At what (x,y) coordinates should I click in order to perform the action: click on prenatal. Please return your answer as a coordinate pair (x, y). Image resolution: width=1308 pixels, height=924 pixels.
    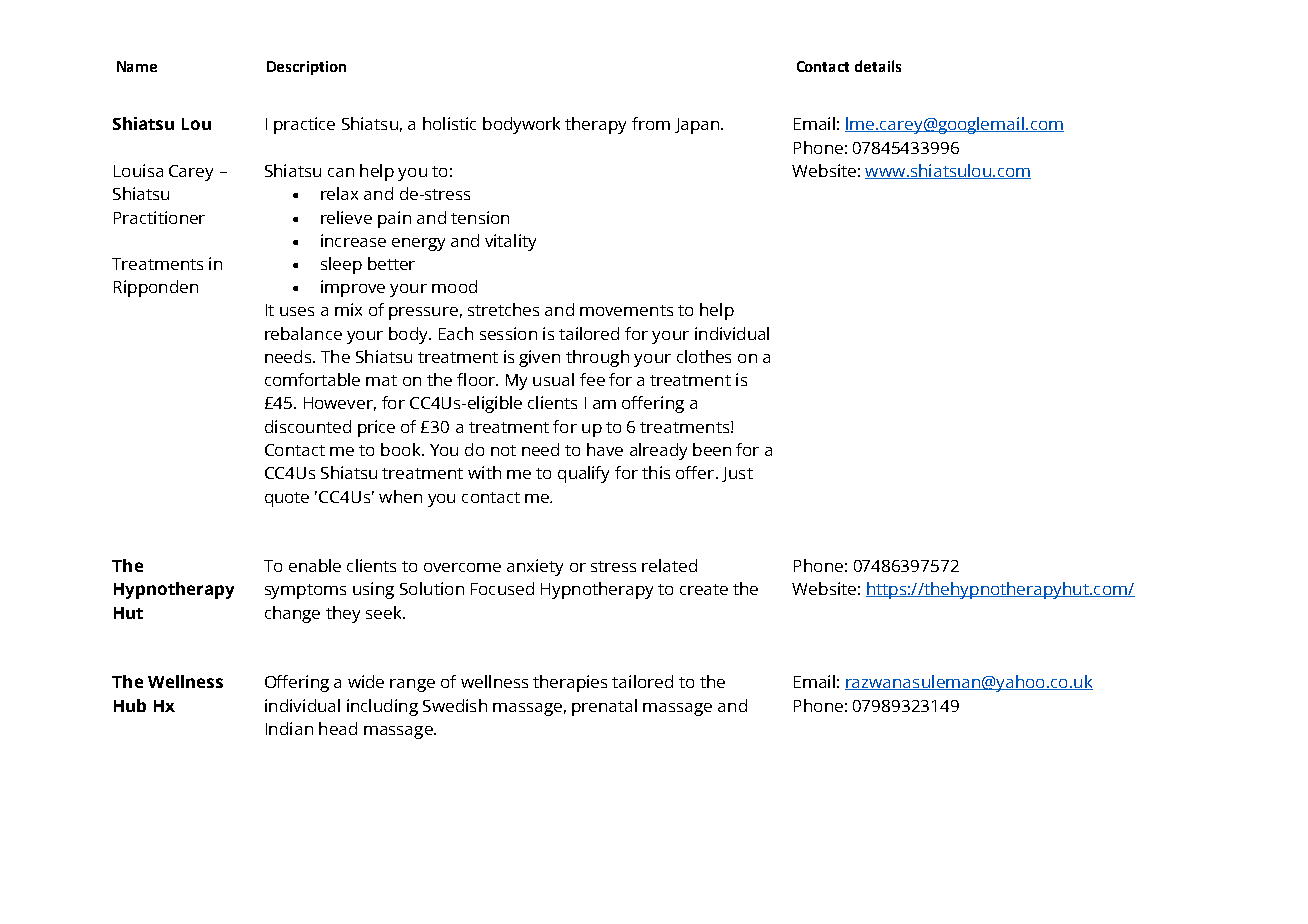
    Looking at the image, I should click on (604, 707).
